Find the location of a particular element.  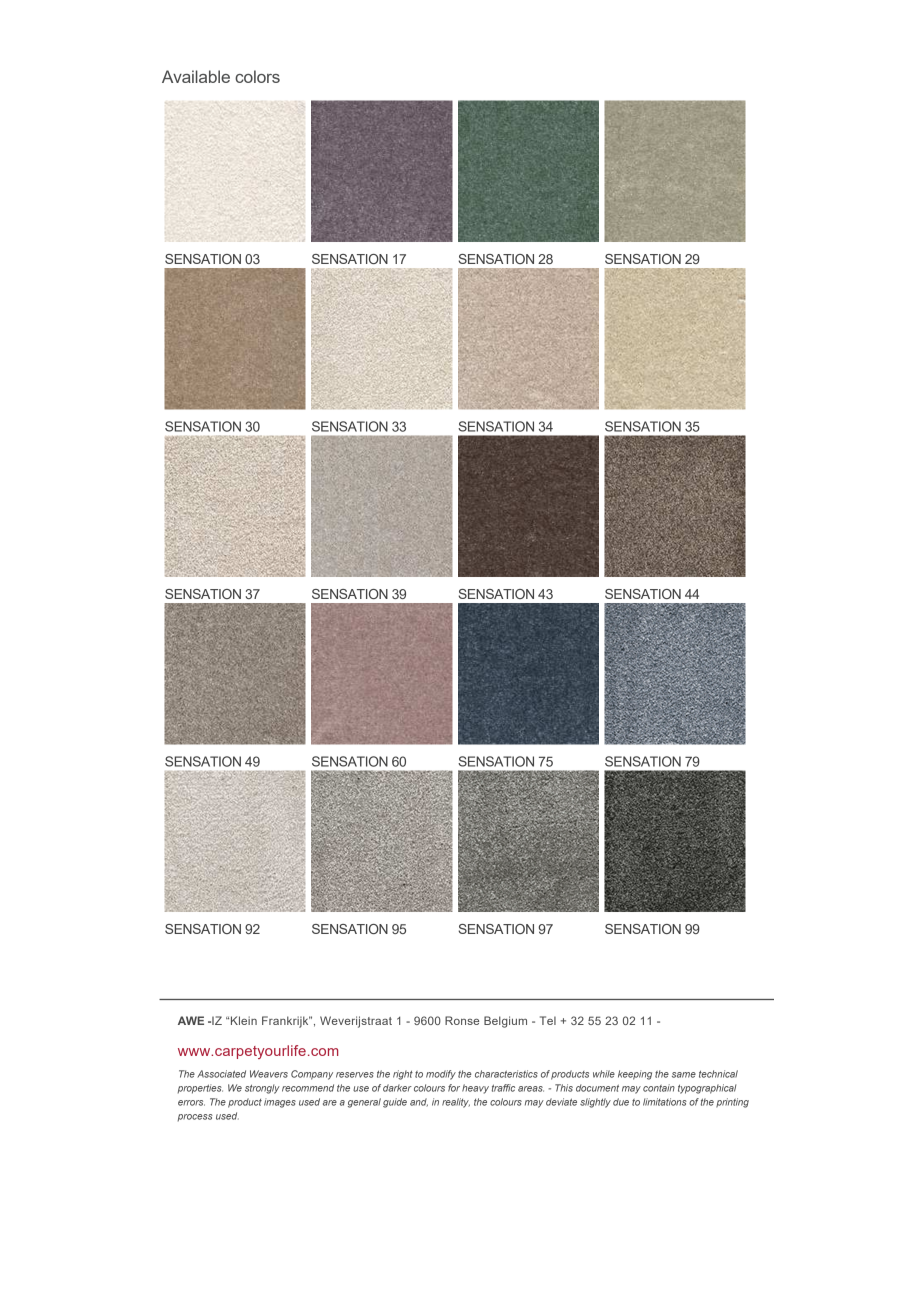

modify is located at coordinates (441, 1075).
